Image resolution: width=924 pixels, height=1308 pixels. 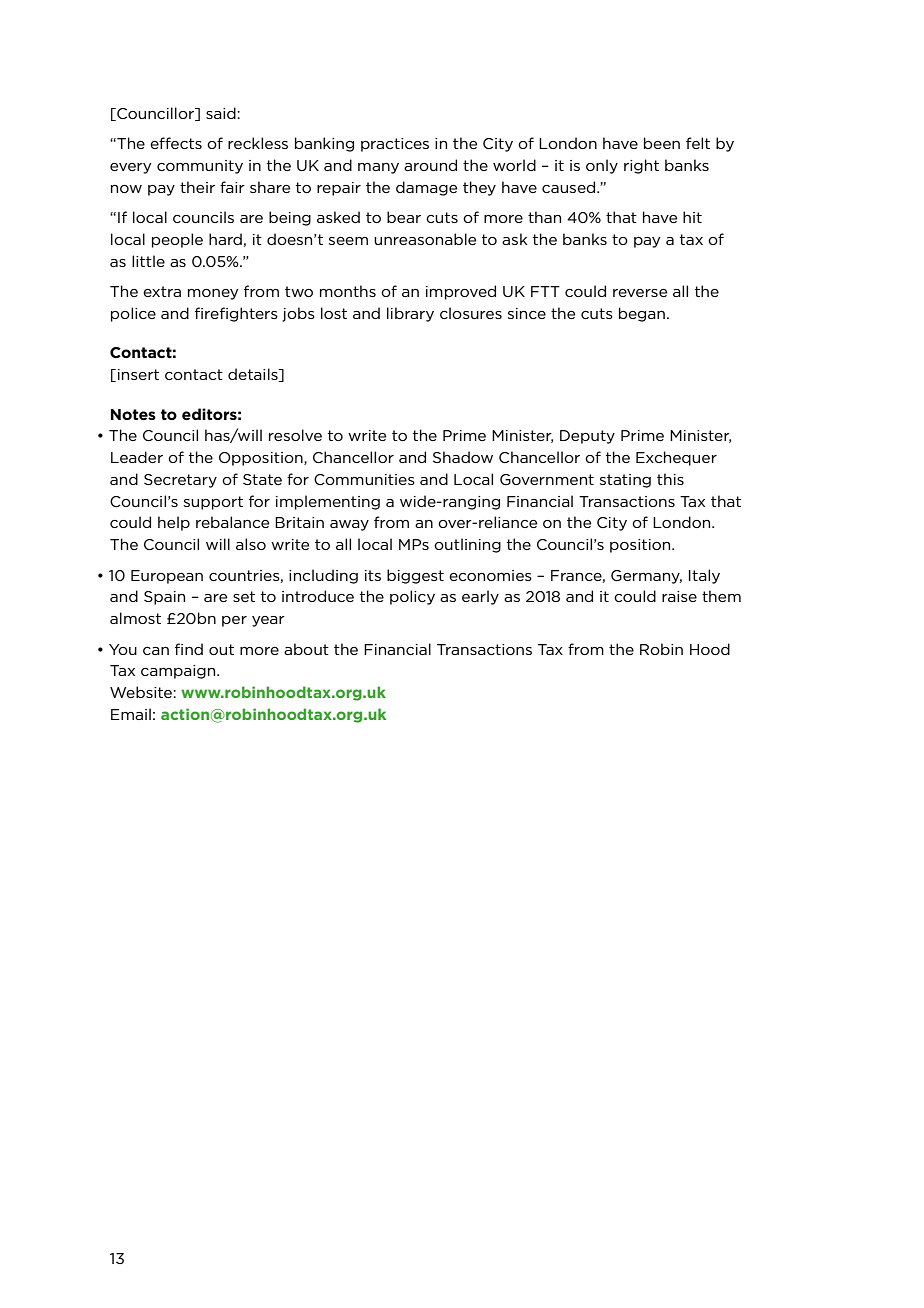 What do you see at coordinates (679, 596) in the image?
I see `raise` at bounding box center [679, 596].
